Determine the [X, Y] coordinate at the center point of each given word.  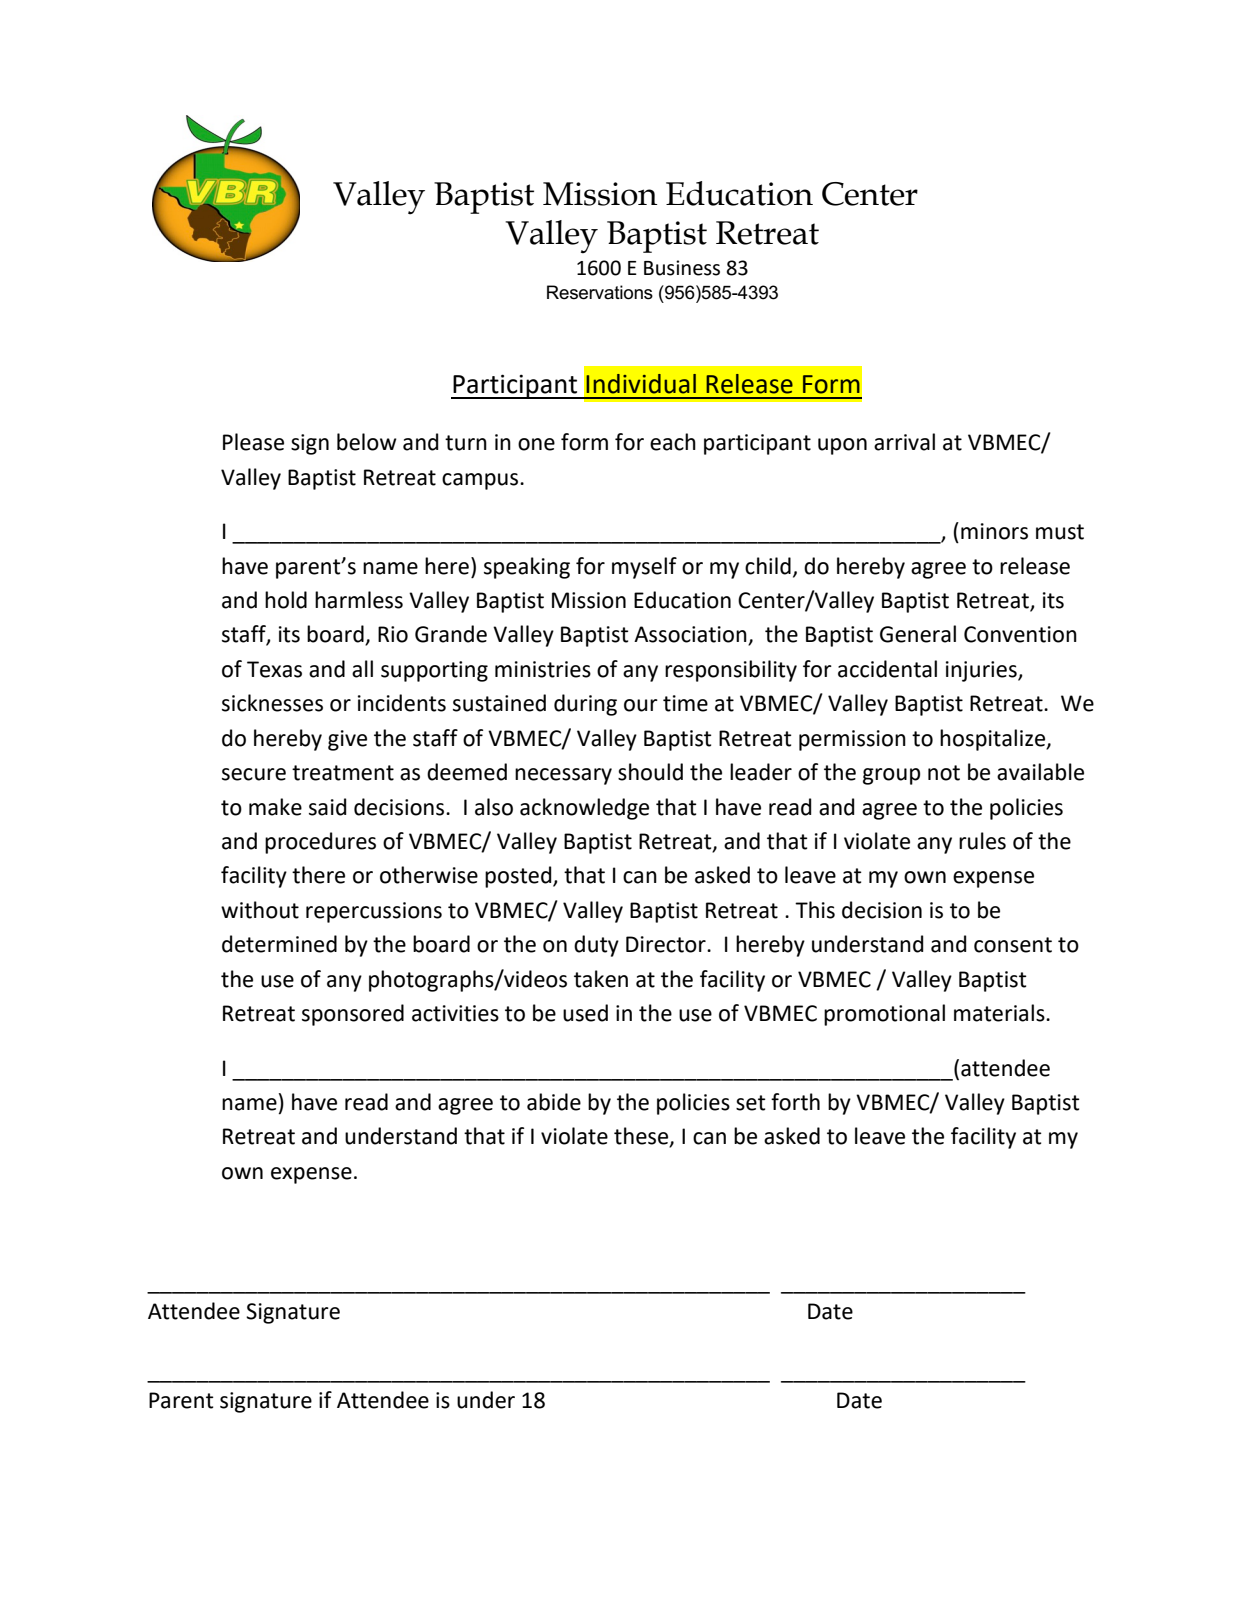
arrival [904, 442]
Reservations [600, 292]
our [641, 705]
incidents [402, 703]
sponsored [353, 1015]
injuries [982, 671]
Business [682, 268]
